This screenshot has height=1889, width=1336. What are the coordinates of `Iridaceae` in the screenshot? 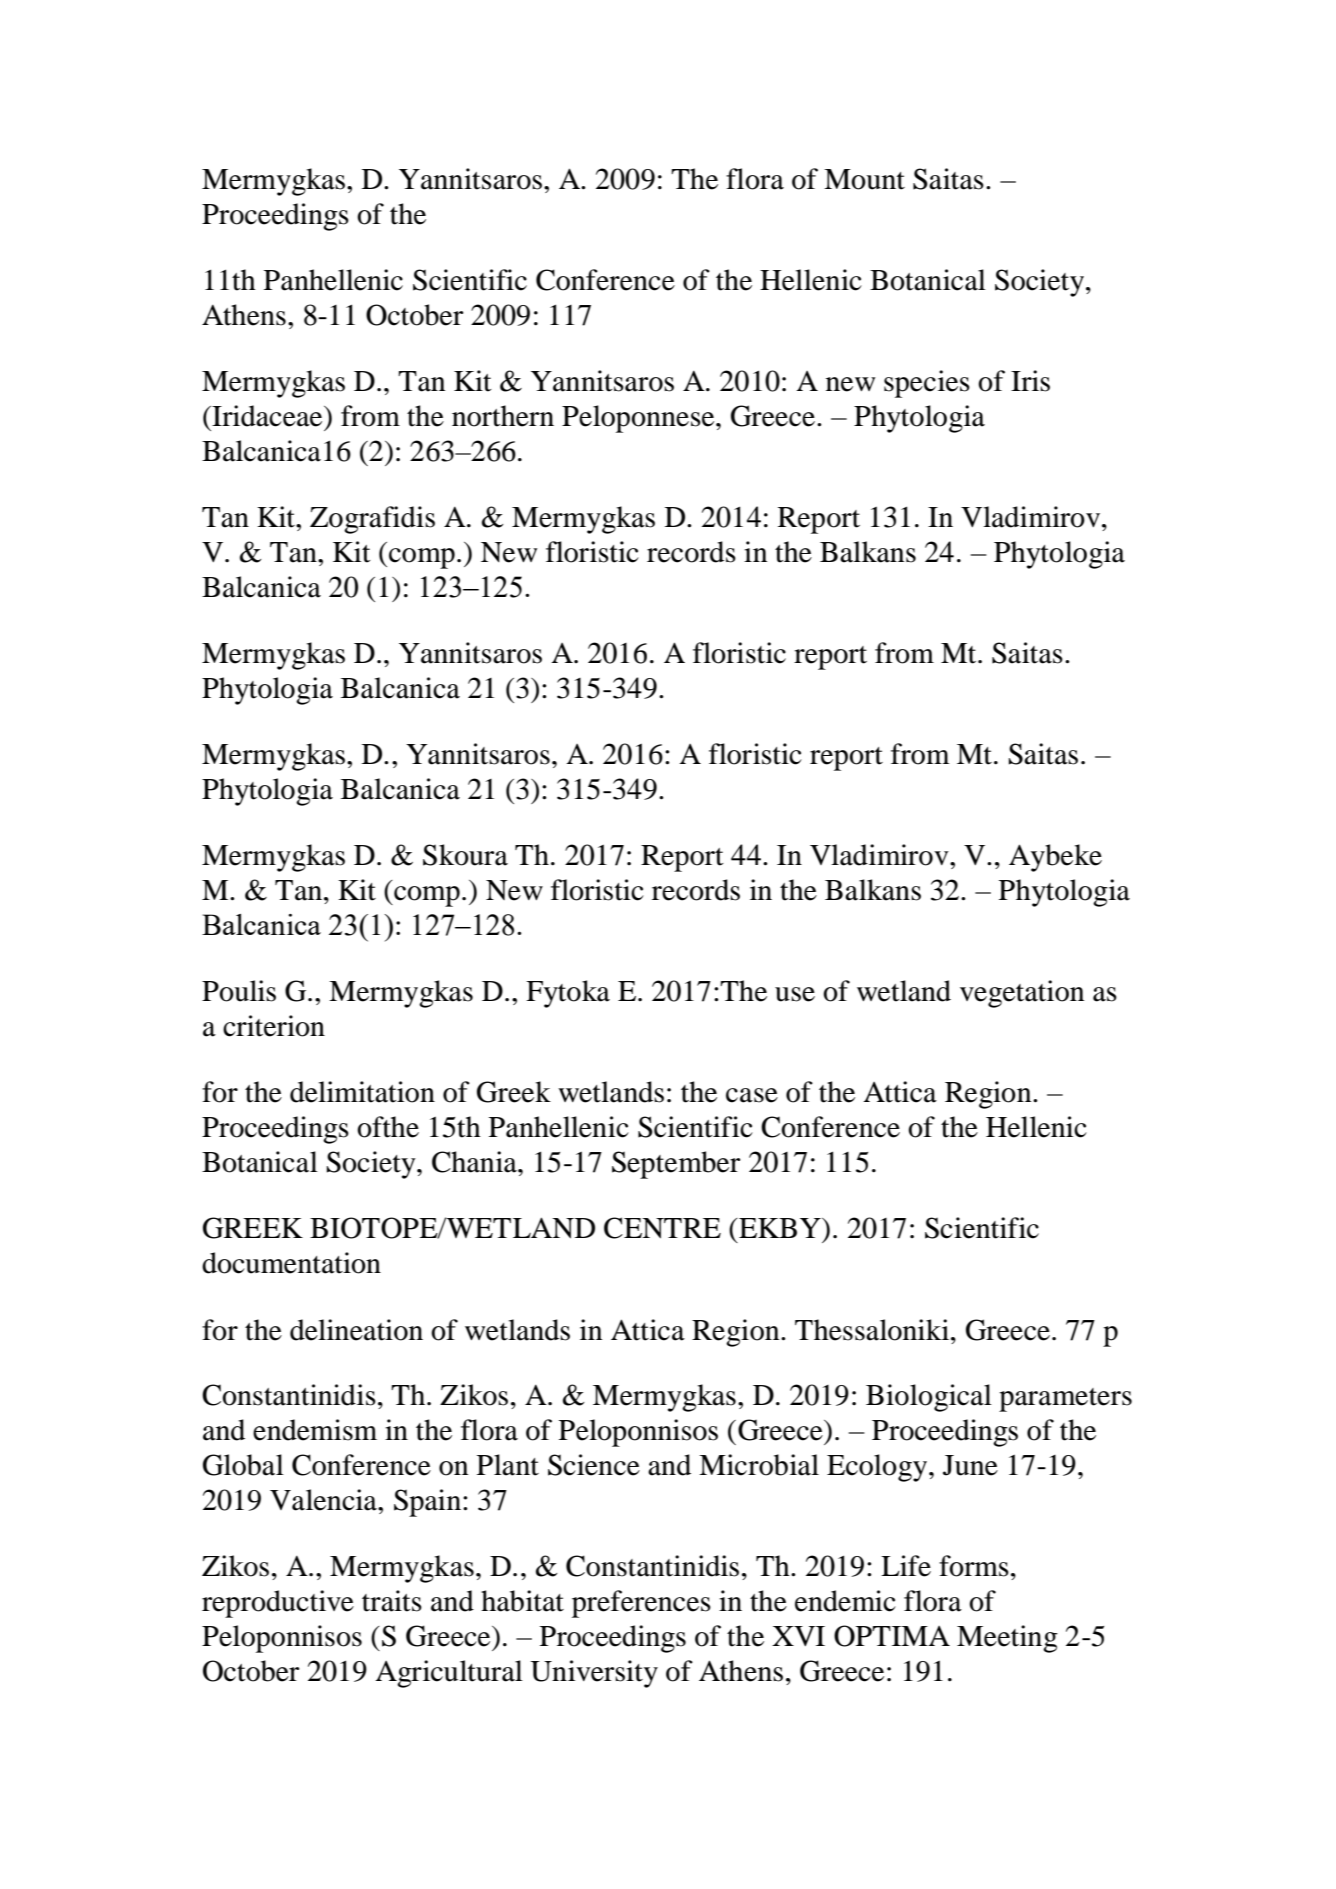 It's located at (267, 416).
